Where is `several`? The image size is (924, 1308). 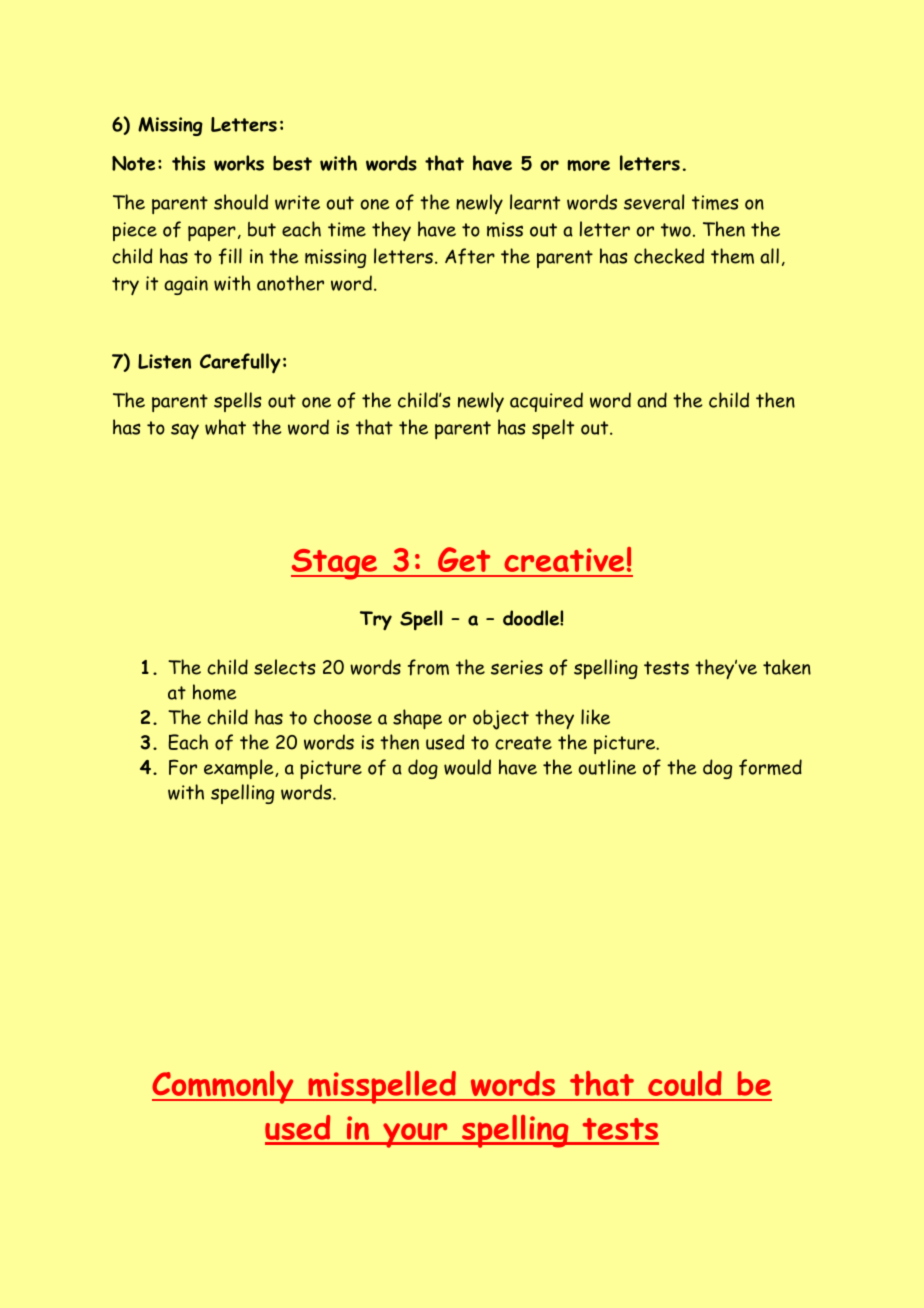 several is located at coordinates (654, 202).
